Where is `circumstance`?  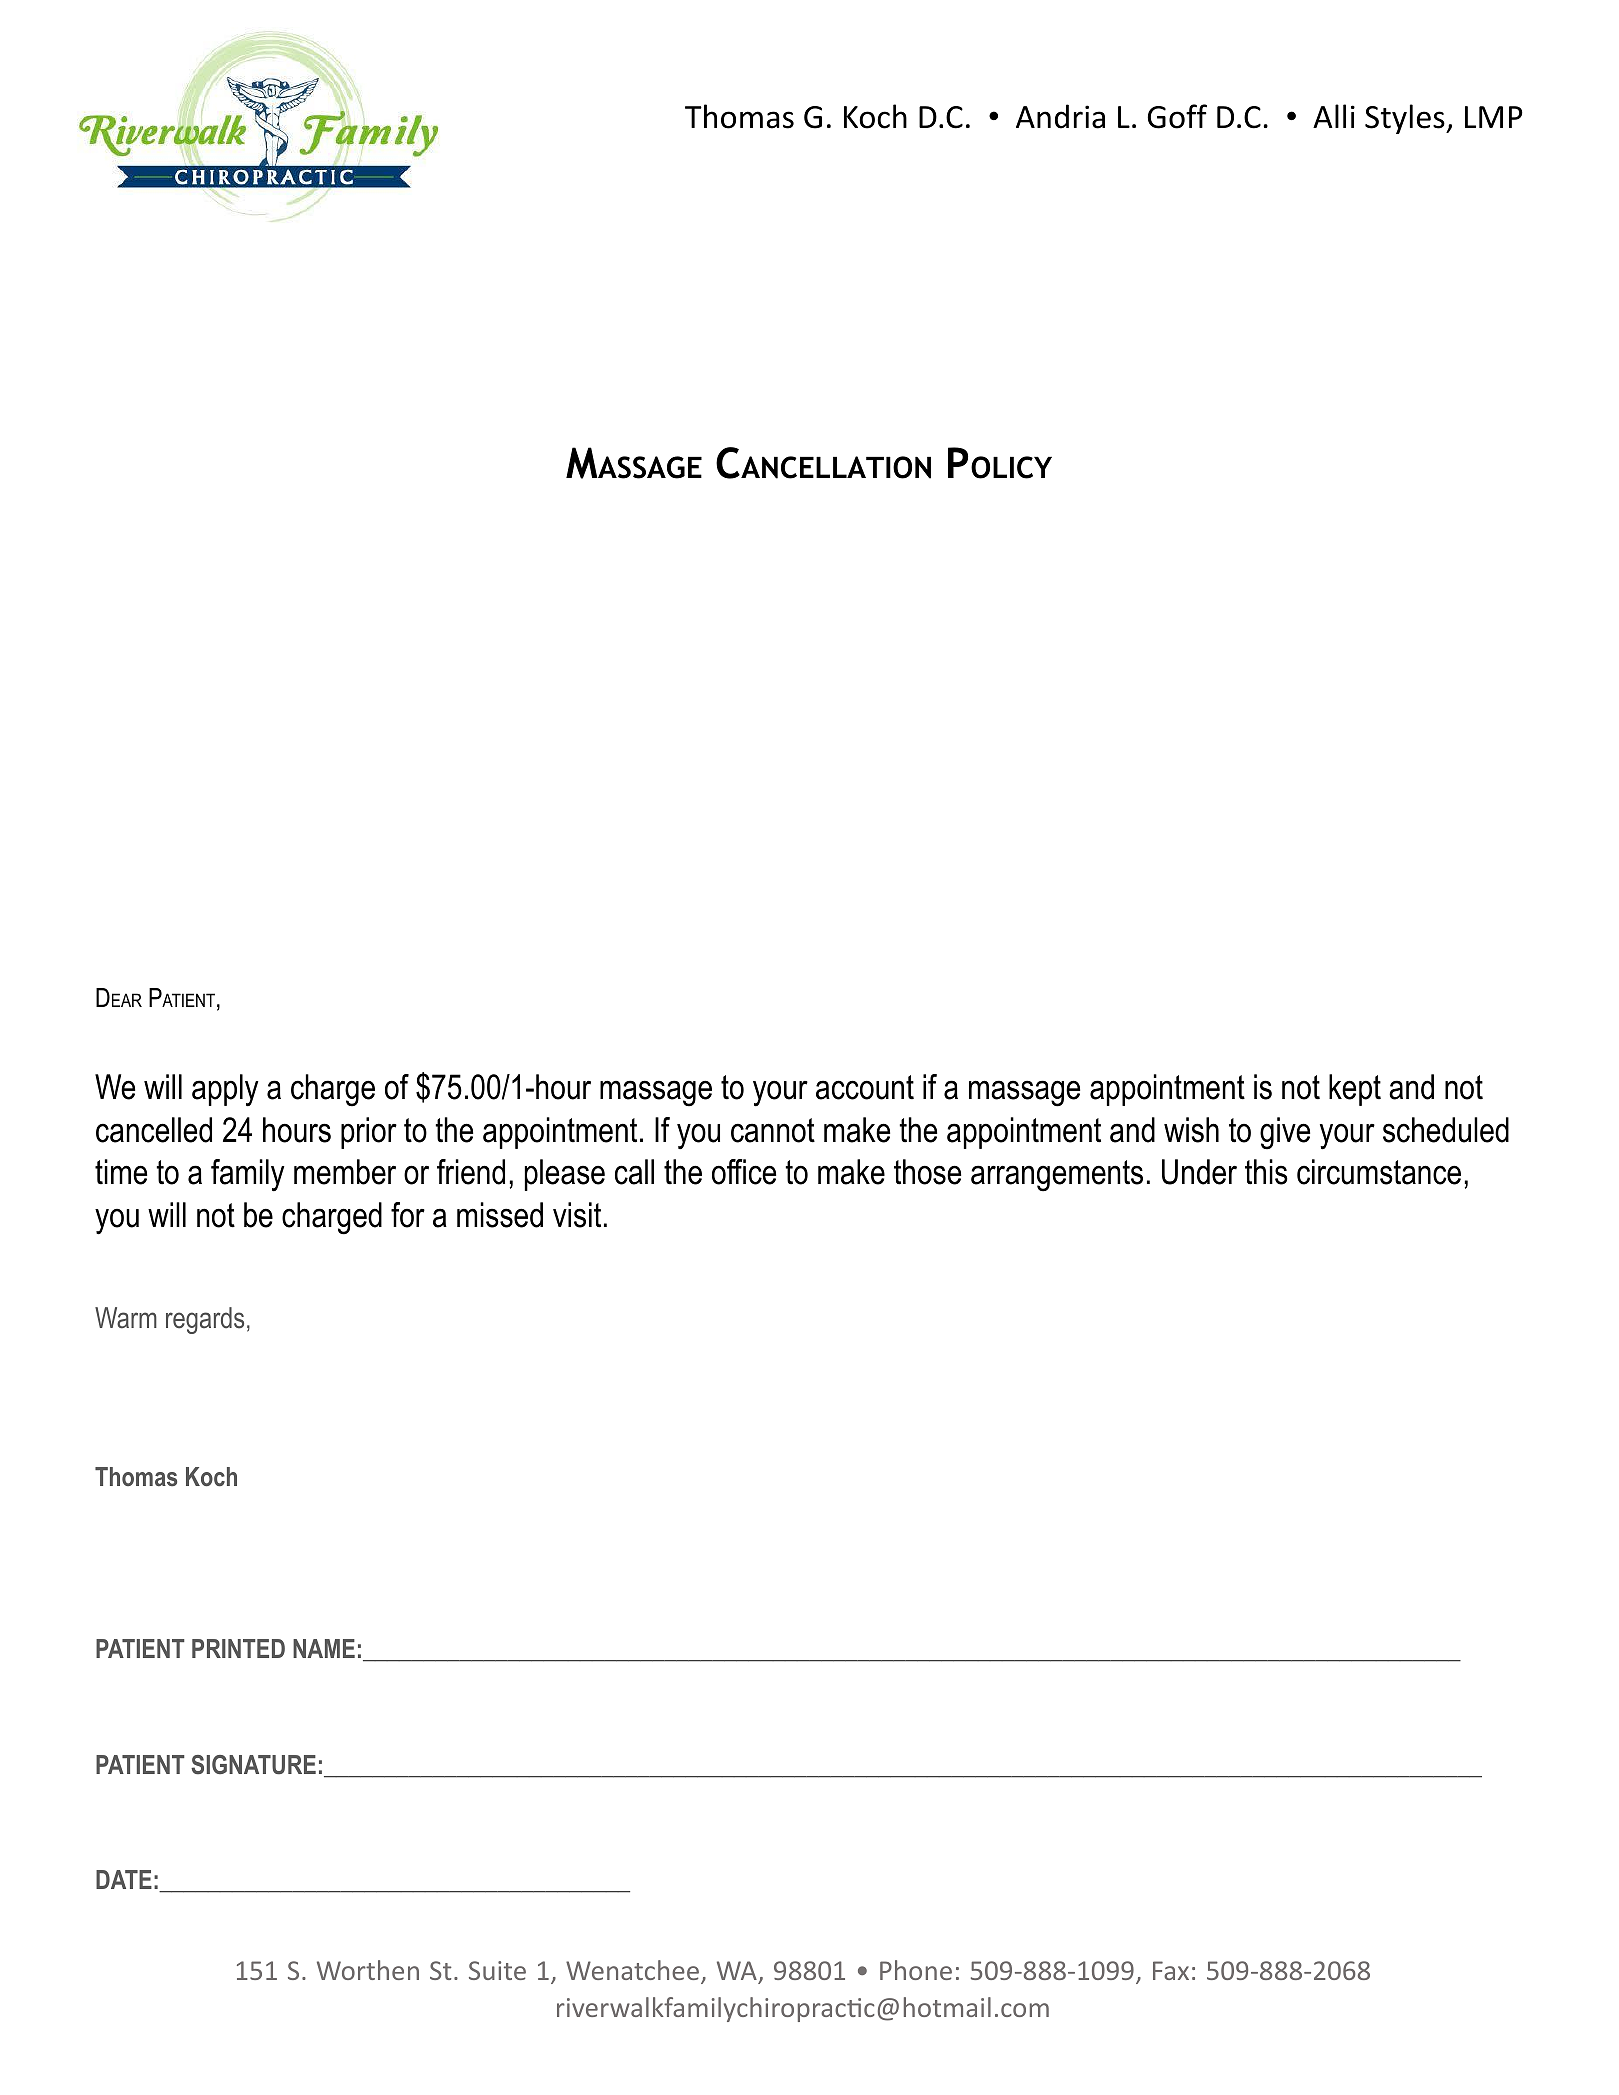
circumstance is located at coordinates (1379, 1172).
